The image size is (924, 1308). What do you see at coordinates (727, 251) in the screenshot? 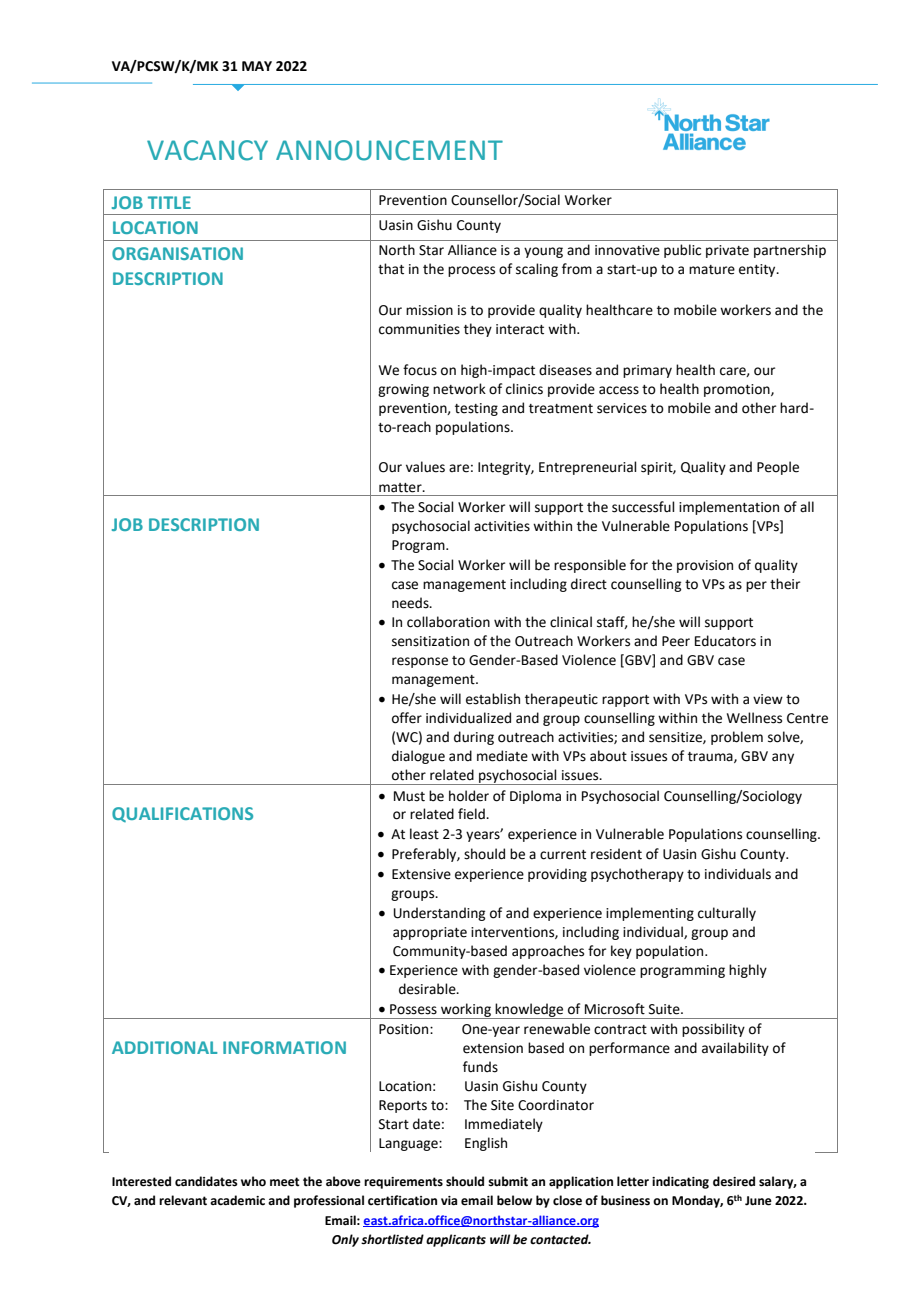
I see `private` at bounding box center [727, 251].
